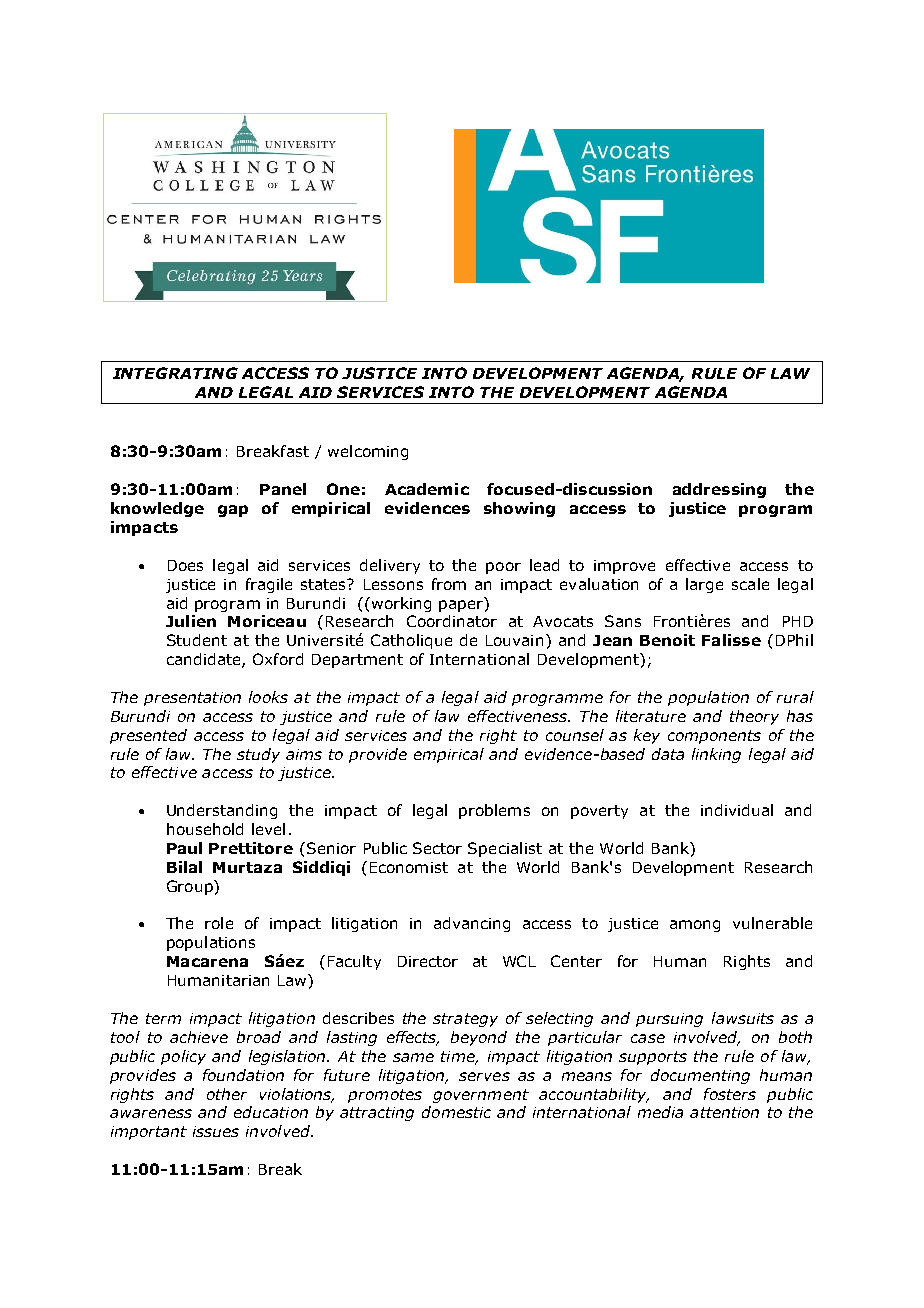 The width and height of the document is (924, 1308). What do you see at coordinates (695, 926) in the document?
I see `among` at bounding box center [695, 926].
